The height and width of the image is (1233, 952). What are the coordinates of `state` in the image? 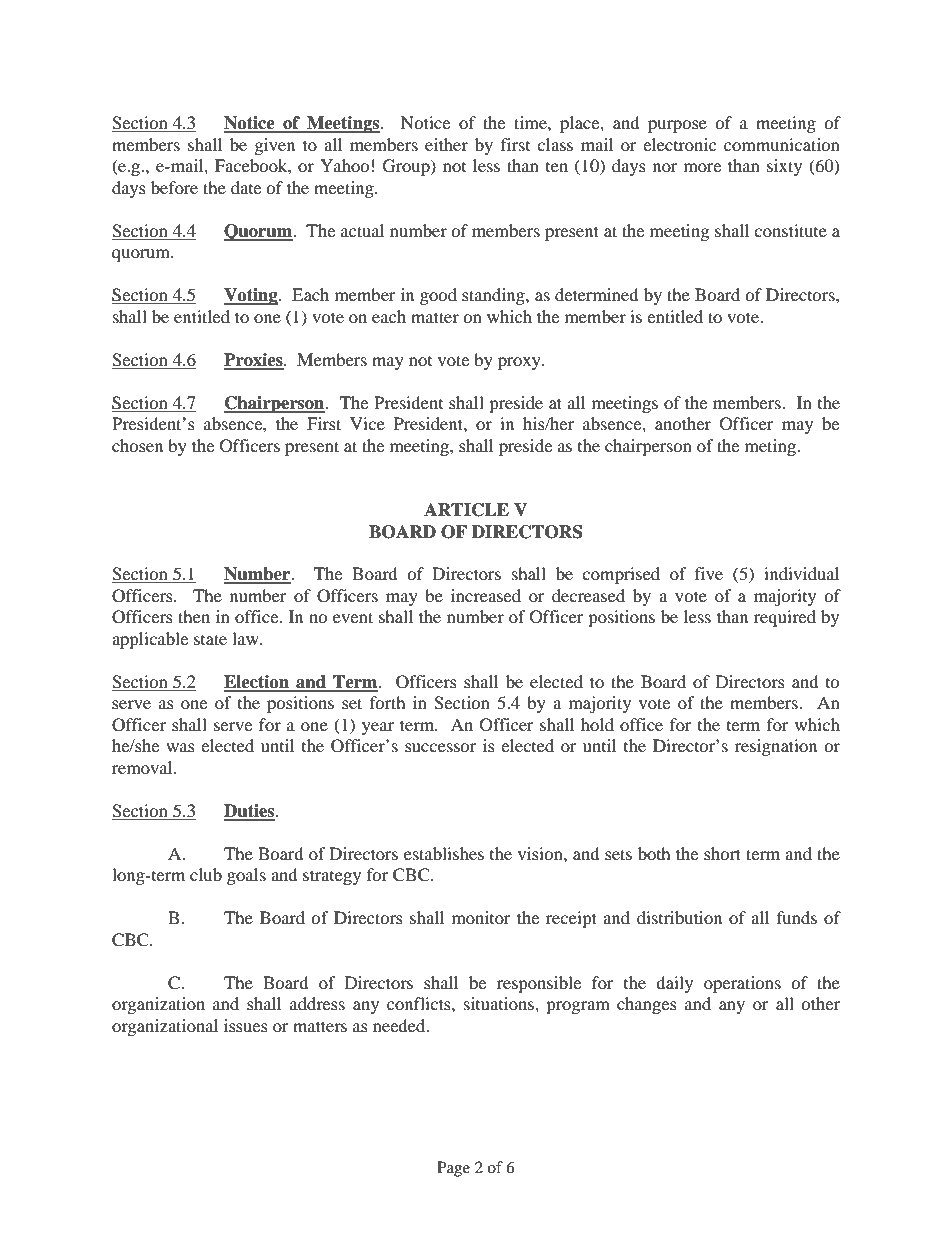 It's located at (210, 639).
